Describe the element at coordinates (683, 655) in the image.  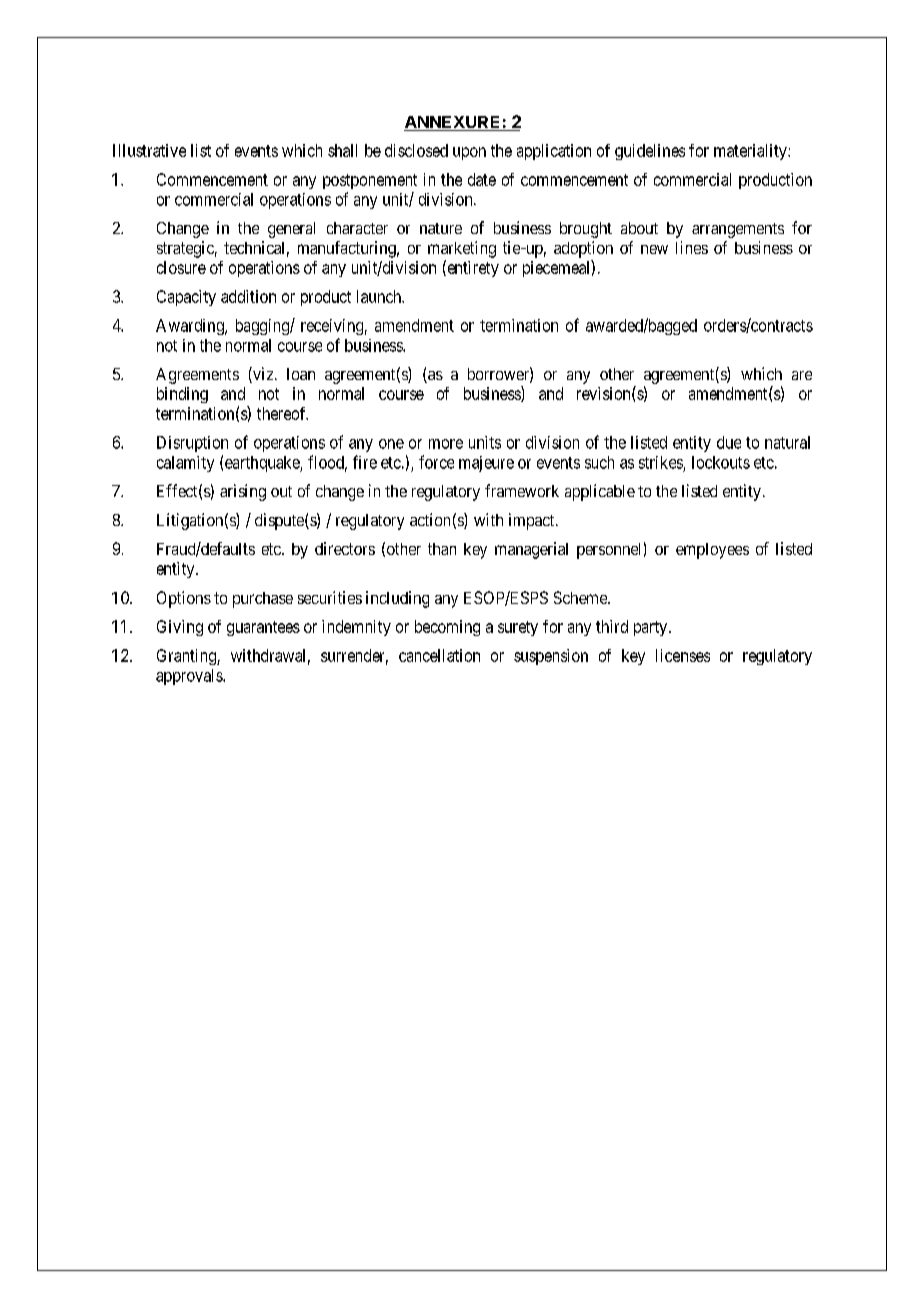
I see `licenses` at that location.
